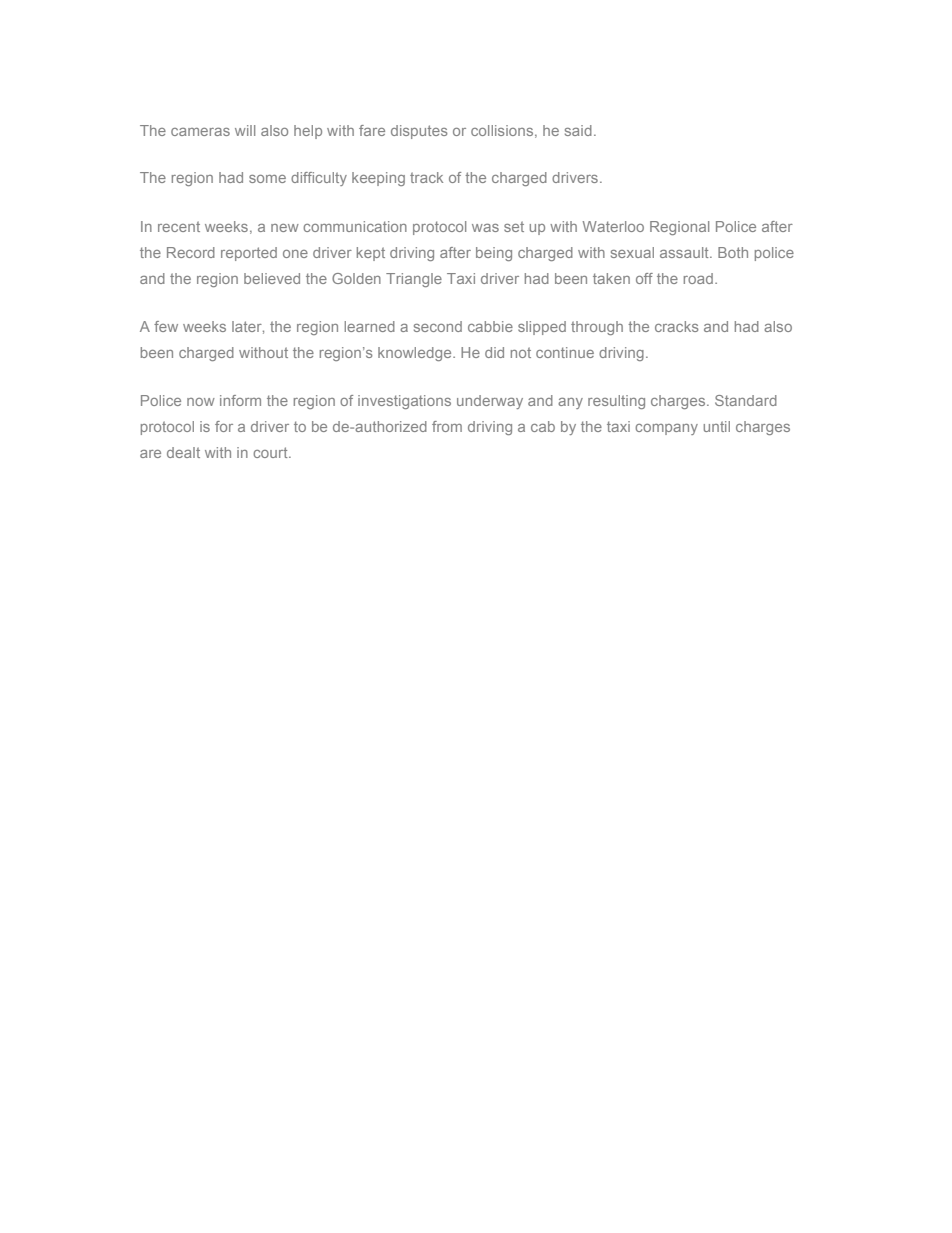 The image size is (952, 1233). Describe the element at coordinates (245, 130) in the screenshot. I see `will` at that location.
